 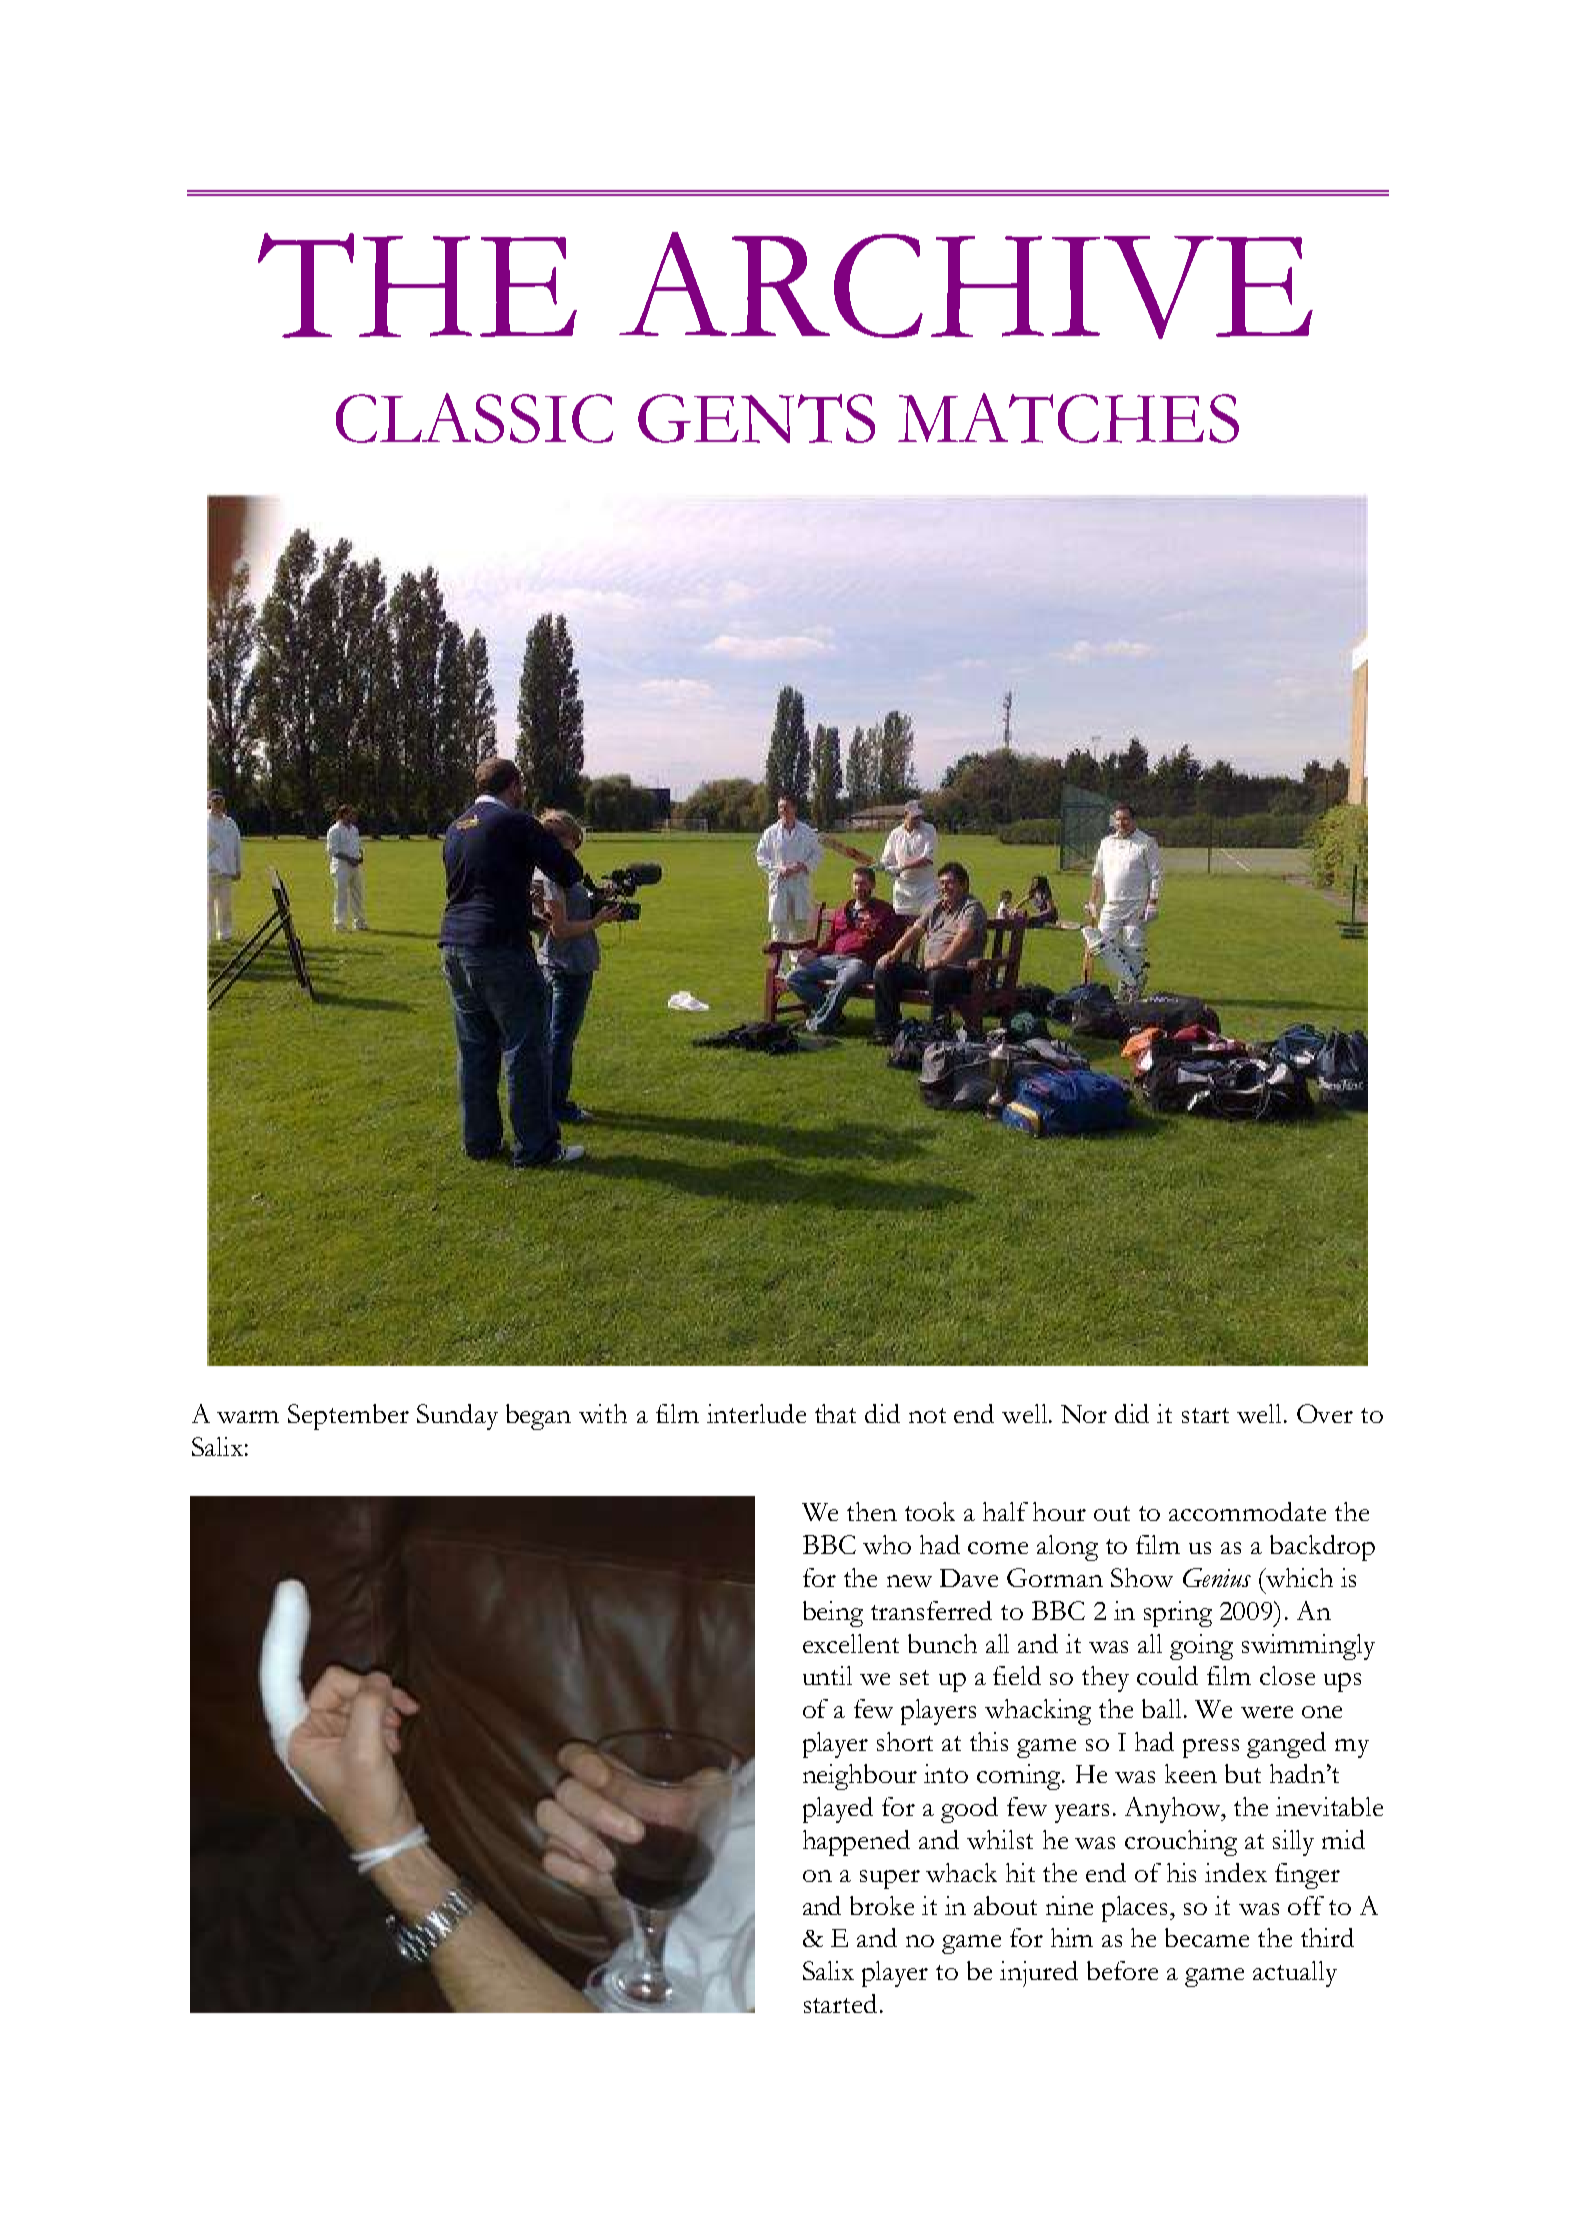 I want to click on Over, so click(x=1325, y=1413).
